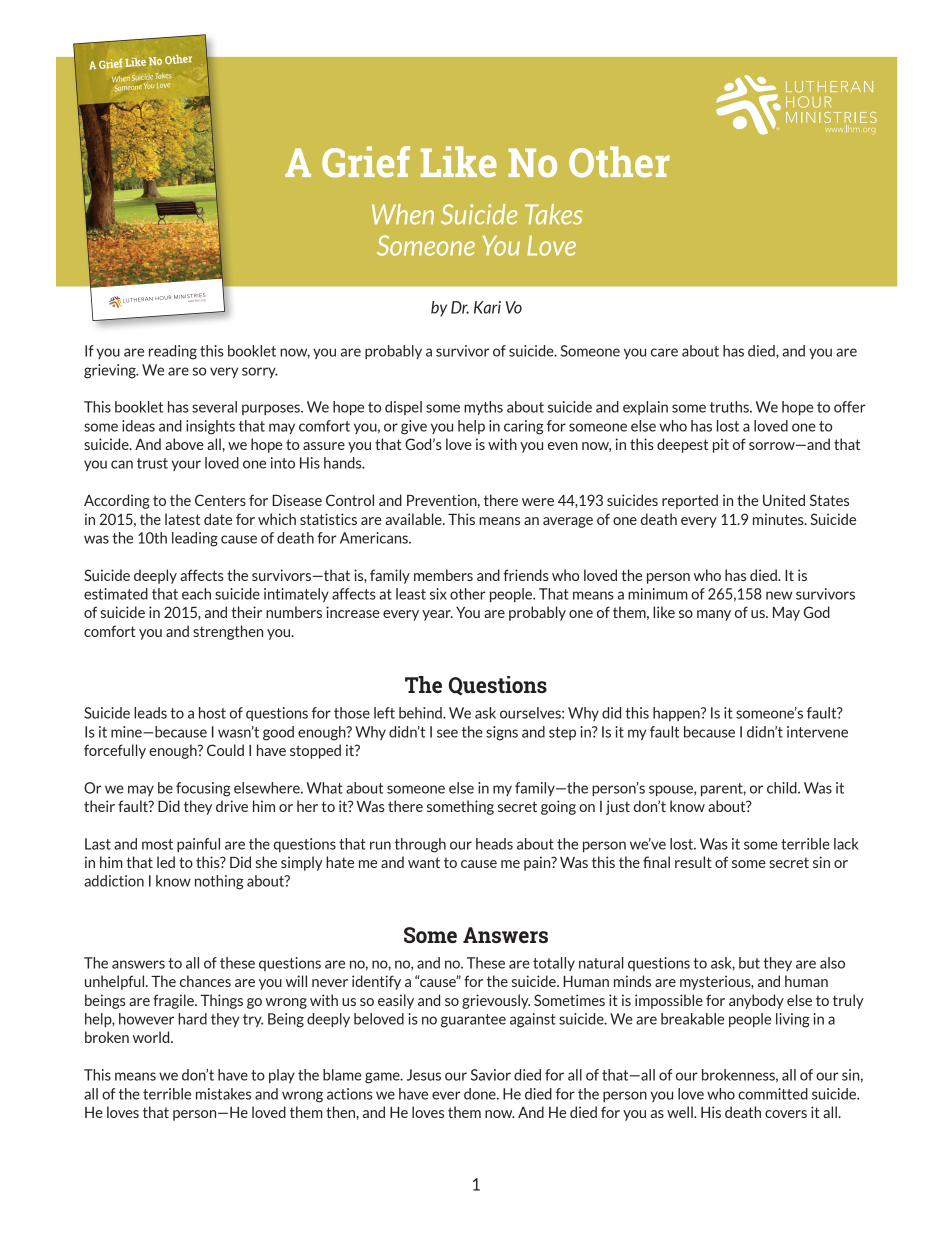  Describe the element at coordinates (212, 713) in the screenshot. I see `host` at that location.
